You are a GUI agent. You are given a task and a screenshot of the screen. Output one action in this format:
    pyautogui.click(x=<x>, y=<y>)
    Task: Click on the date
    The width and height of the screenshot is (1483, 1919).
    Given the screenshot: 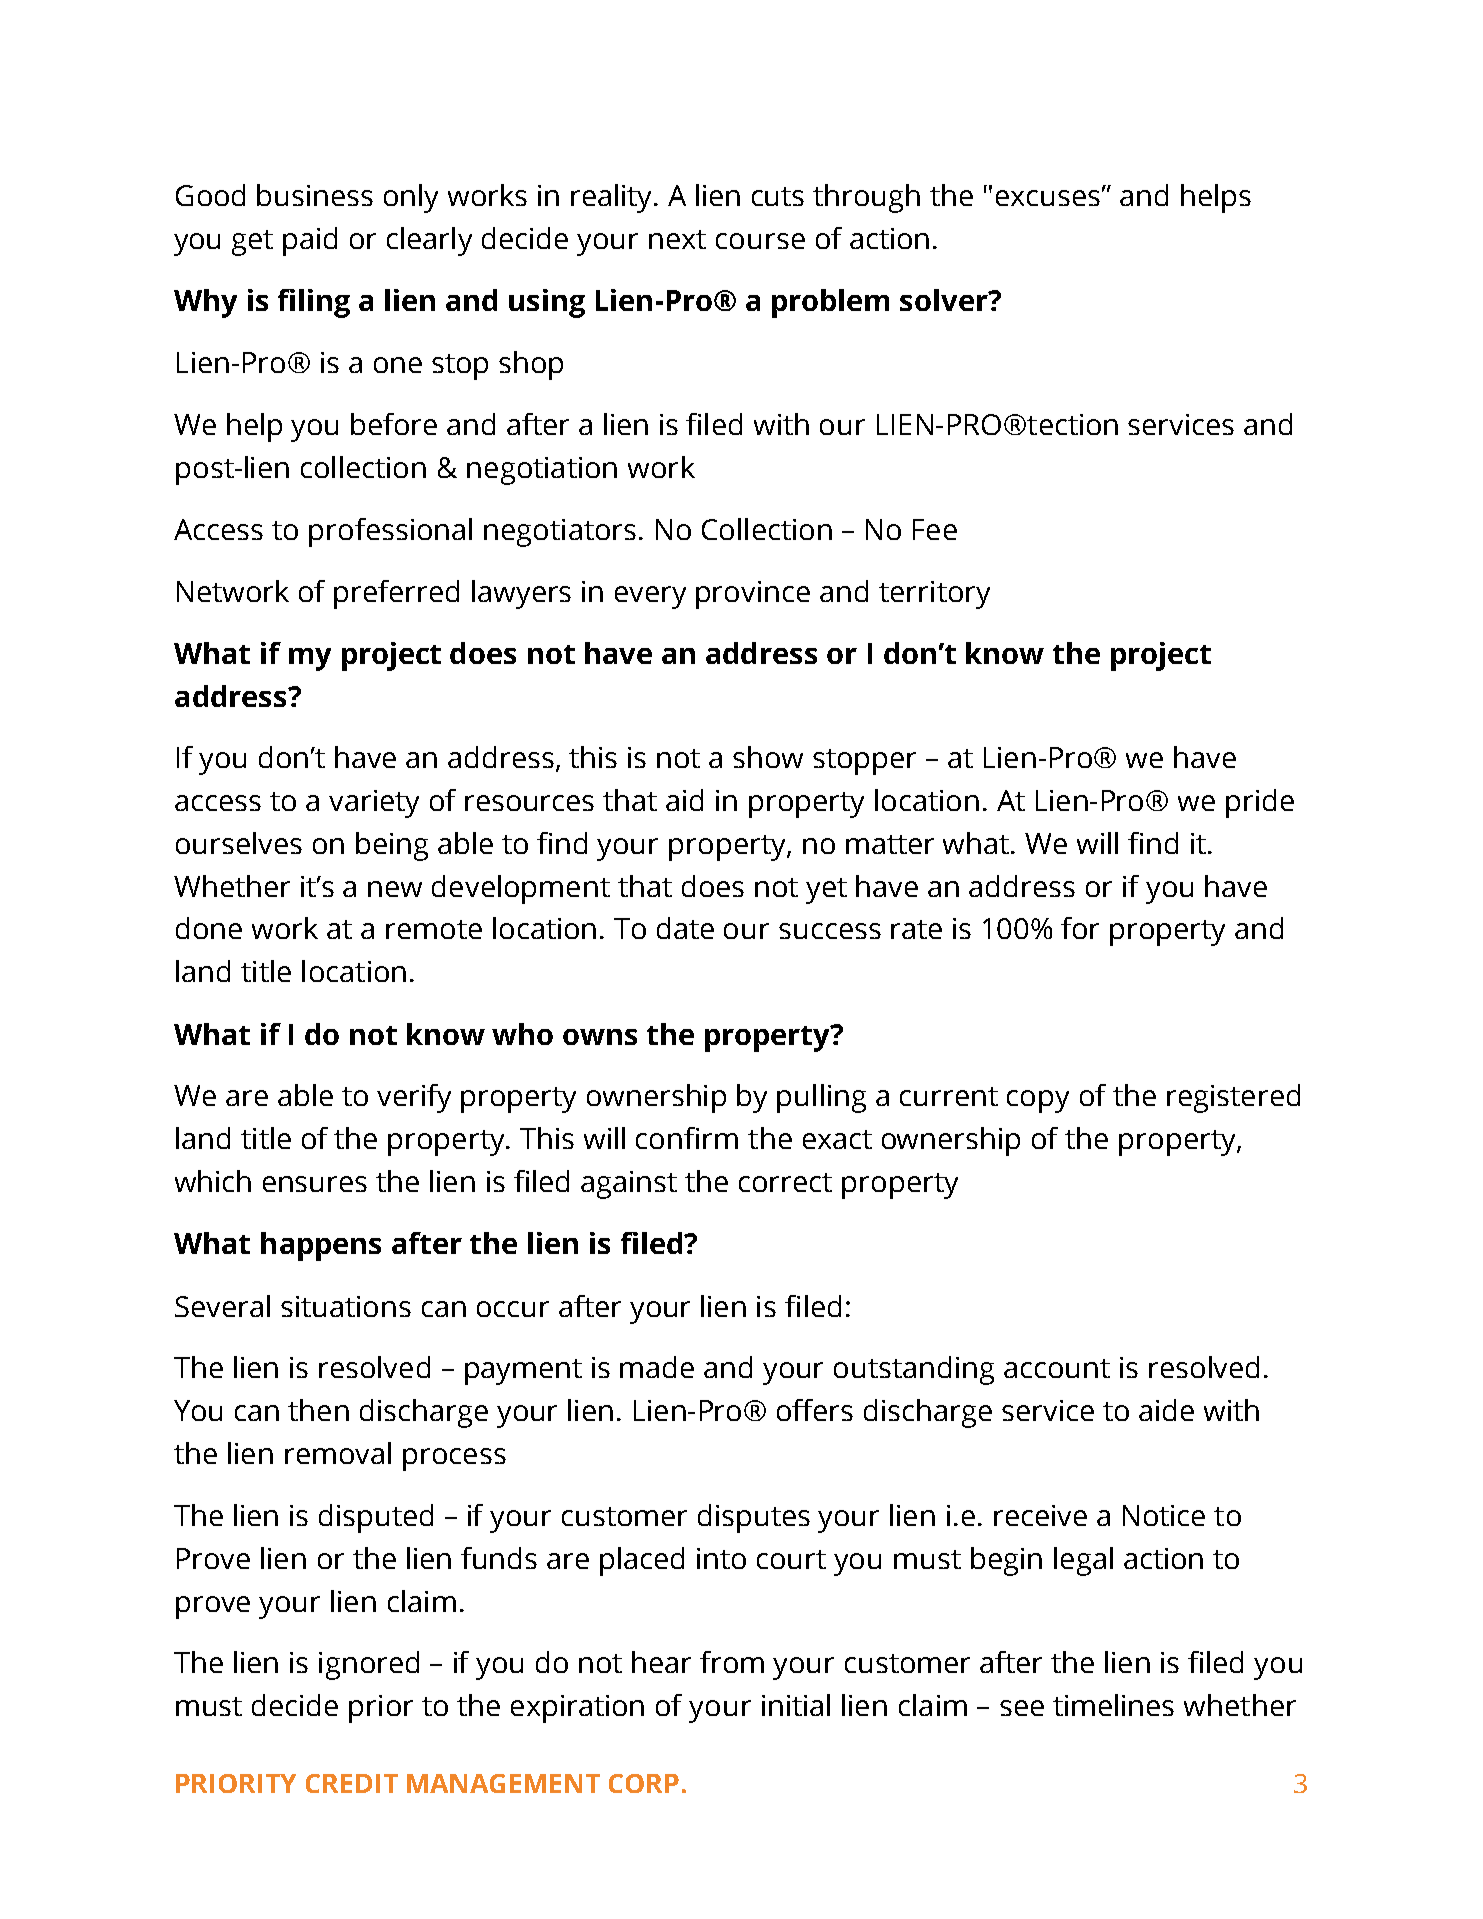 What is the action you would take?
    pyautogui.click(x=685, y=928)
